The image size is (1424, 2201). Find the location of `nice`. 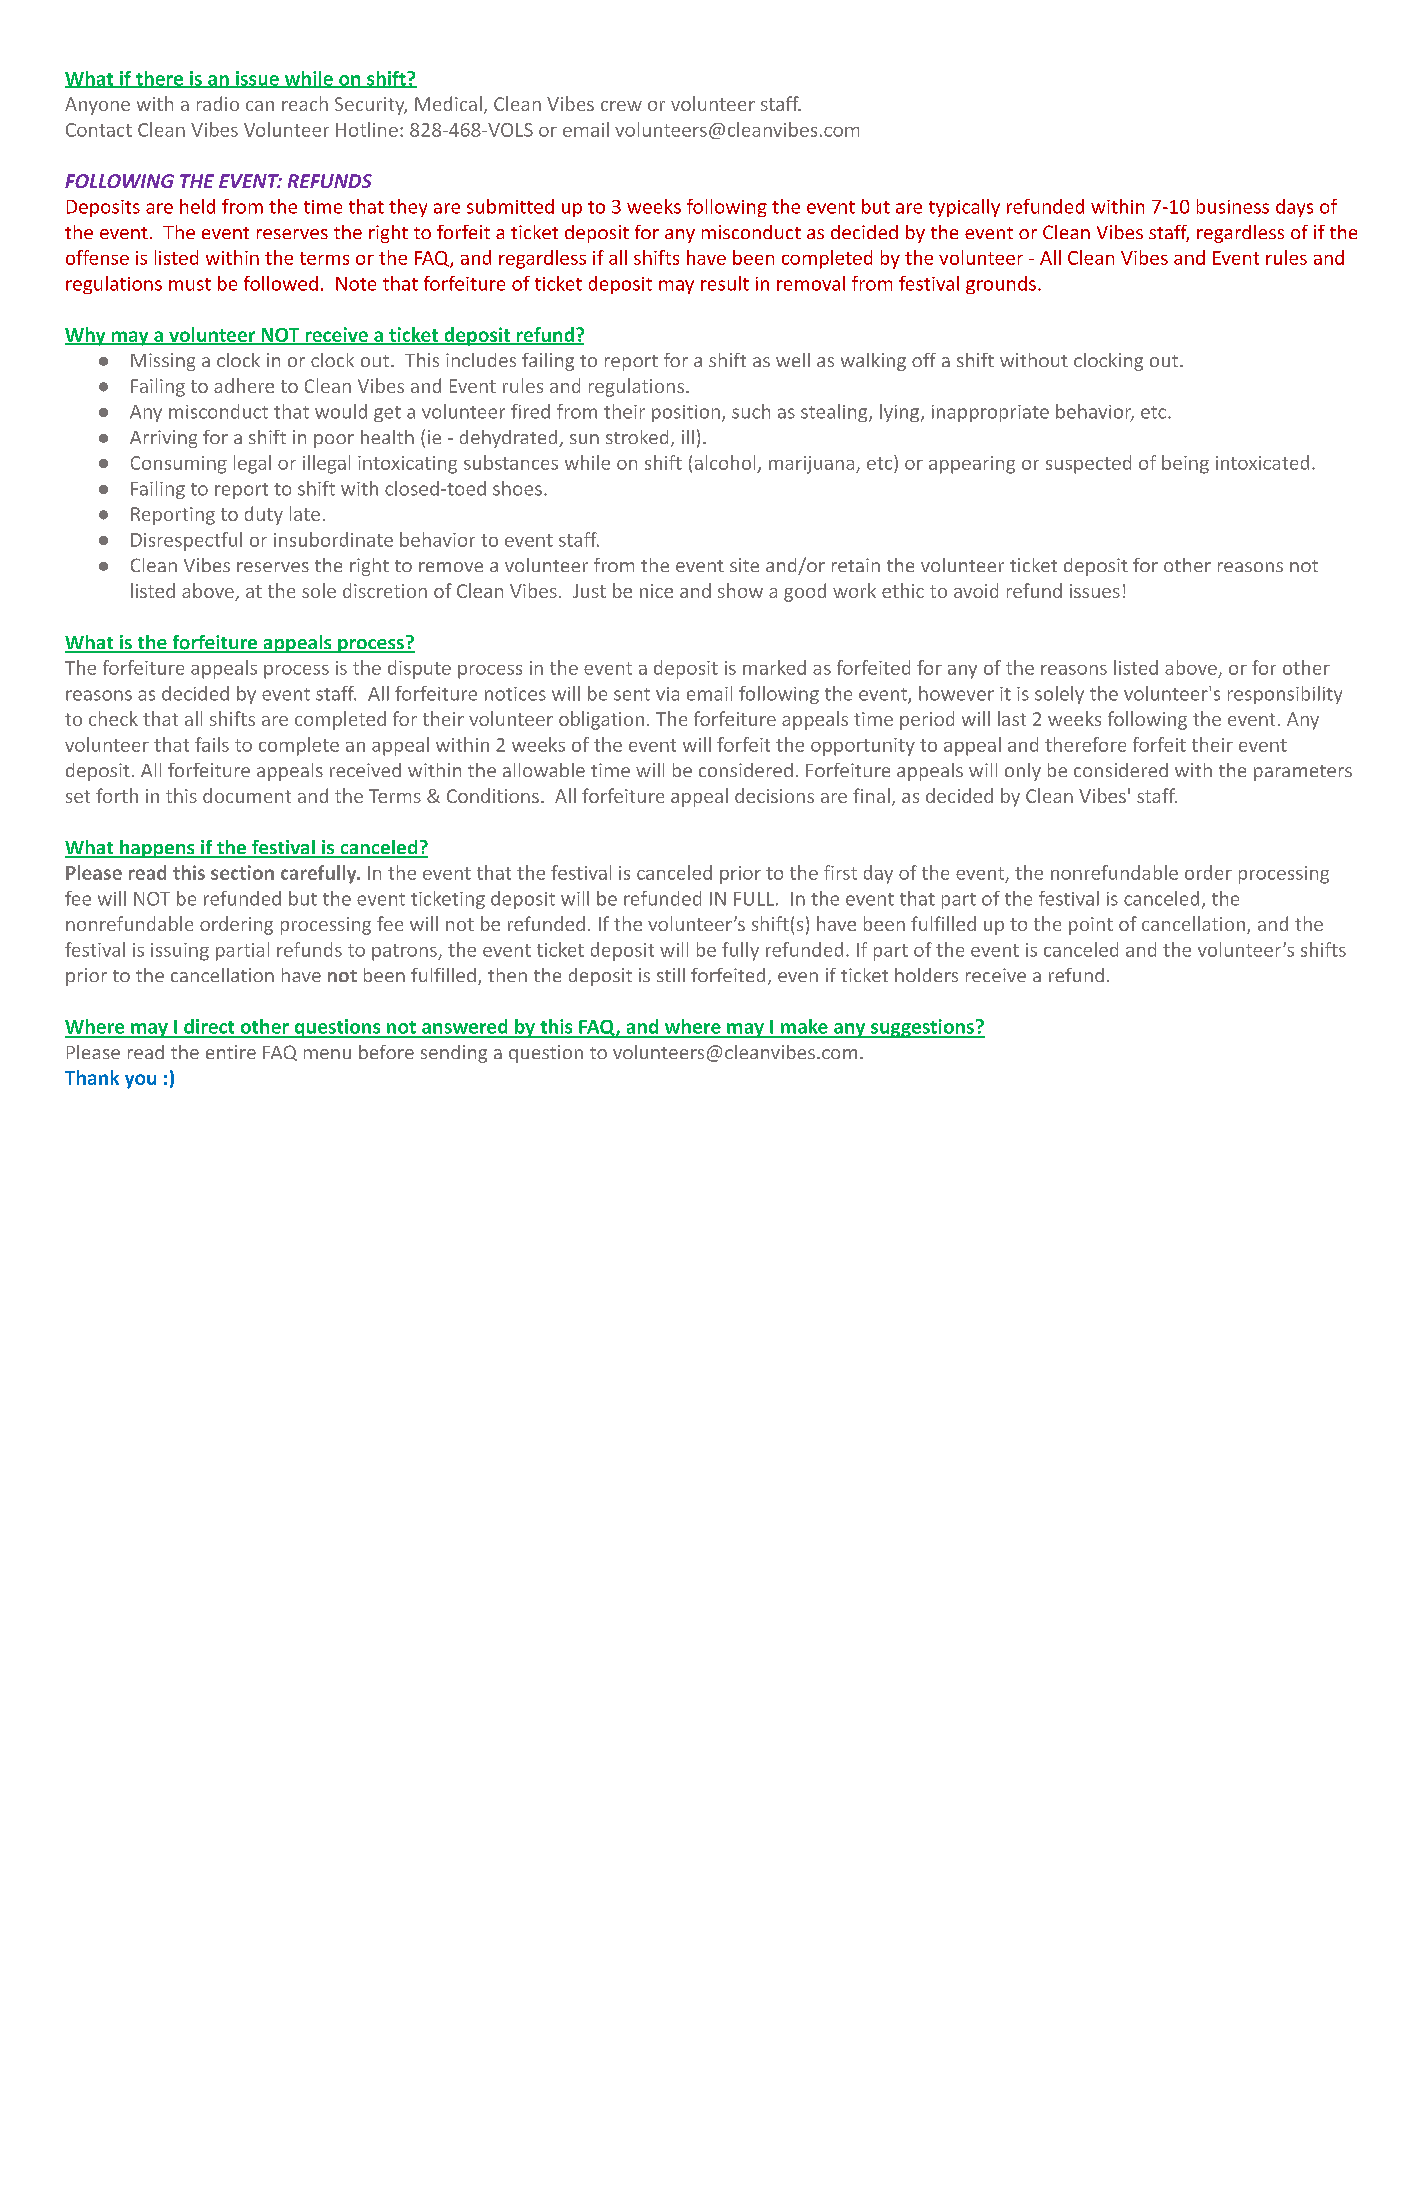

nice is located at coordinates (656, 591).
